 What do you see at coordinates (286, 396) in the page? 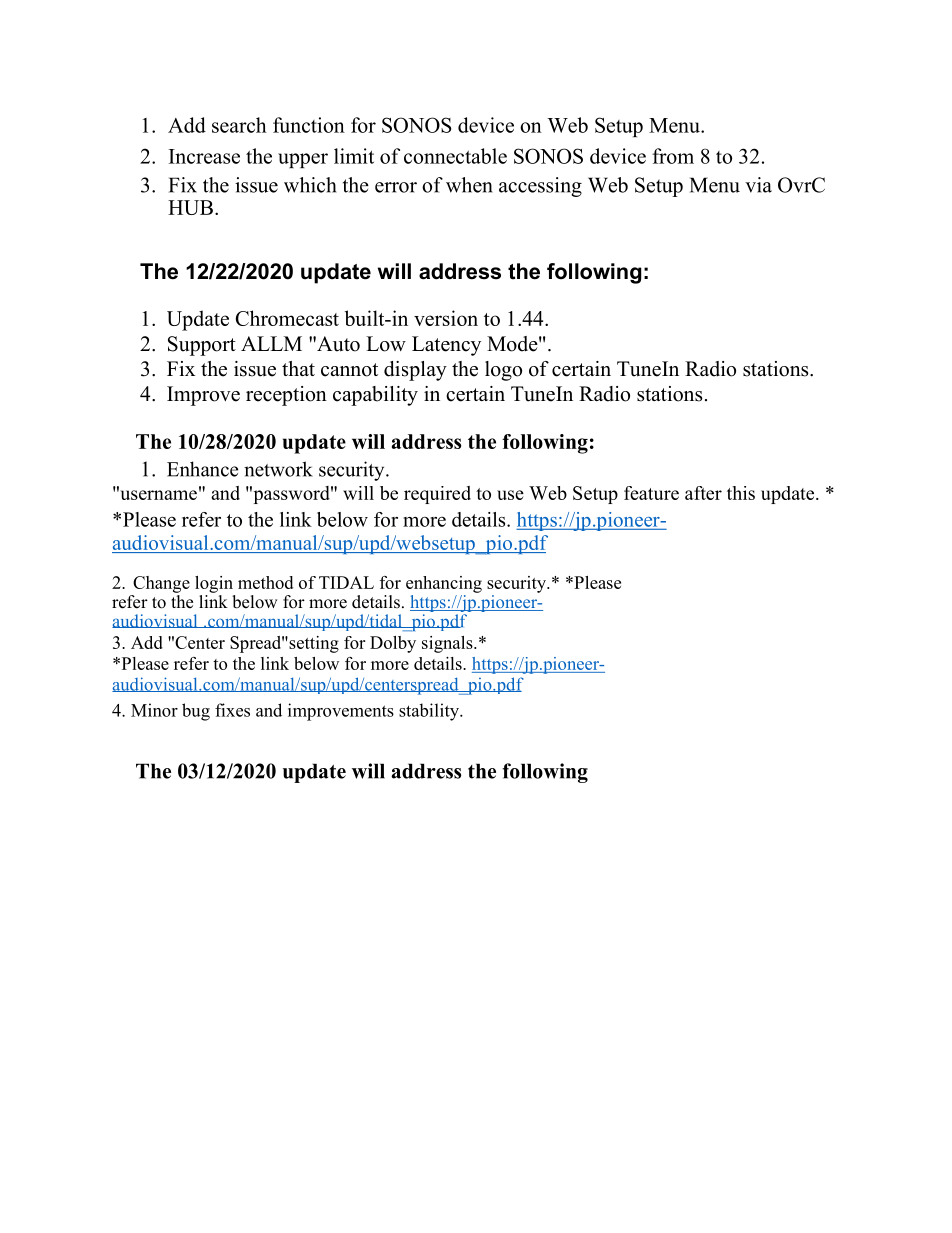
I see `reception` at bounding box center [286, 396].
